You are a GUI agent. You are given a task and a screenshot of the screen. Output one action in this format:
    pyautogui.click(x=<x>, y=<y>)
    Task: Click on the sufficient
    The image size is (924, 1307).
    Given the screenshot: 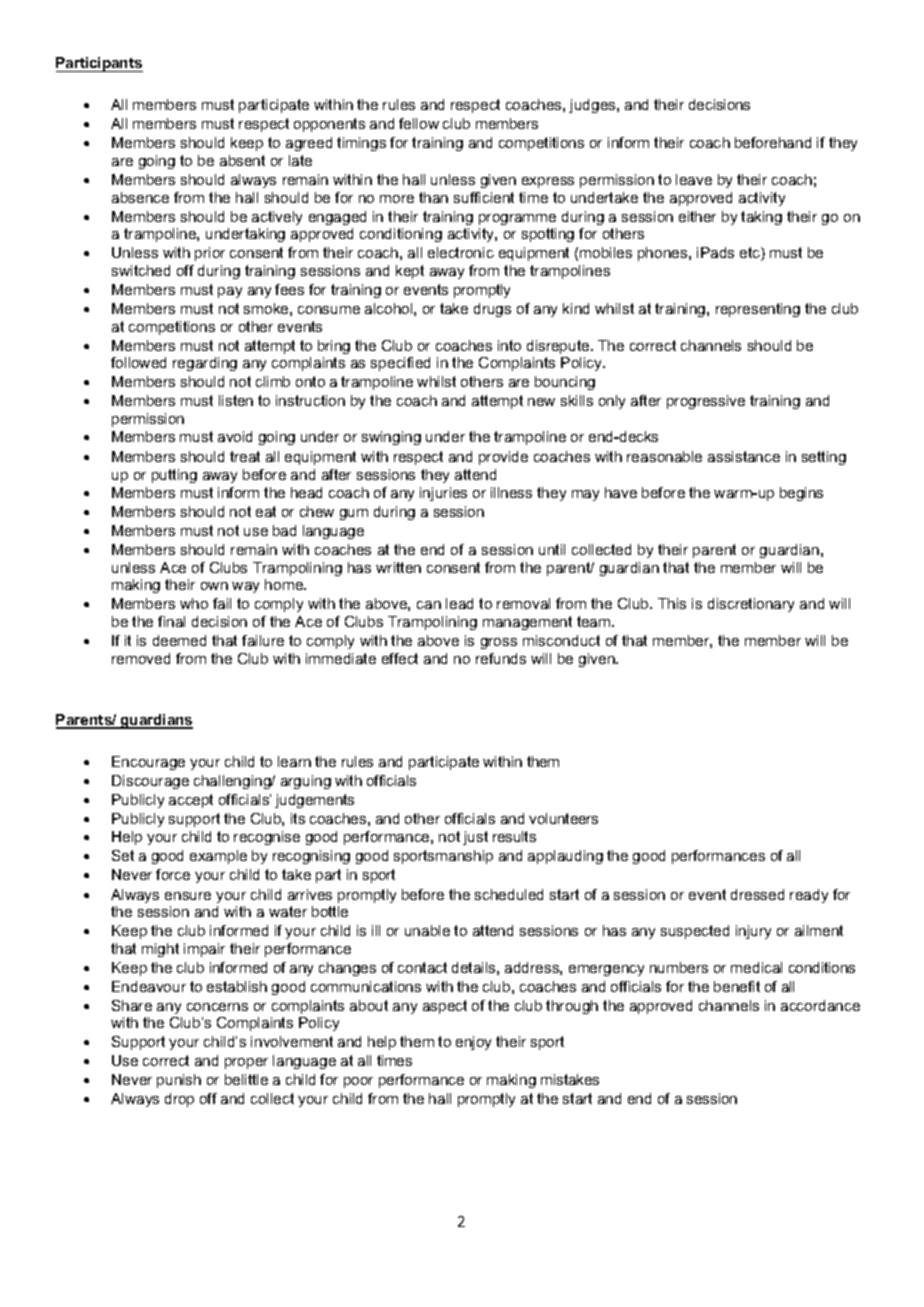 What is the action you would take?
    pyautogui.click(x=484, y=197)
